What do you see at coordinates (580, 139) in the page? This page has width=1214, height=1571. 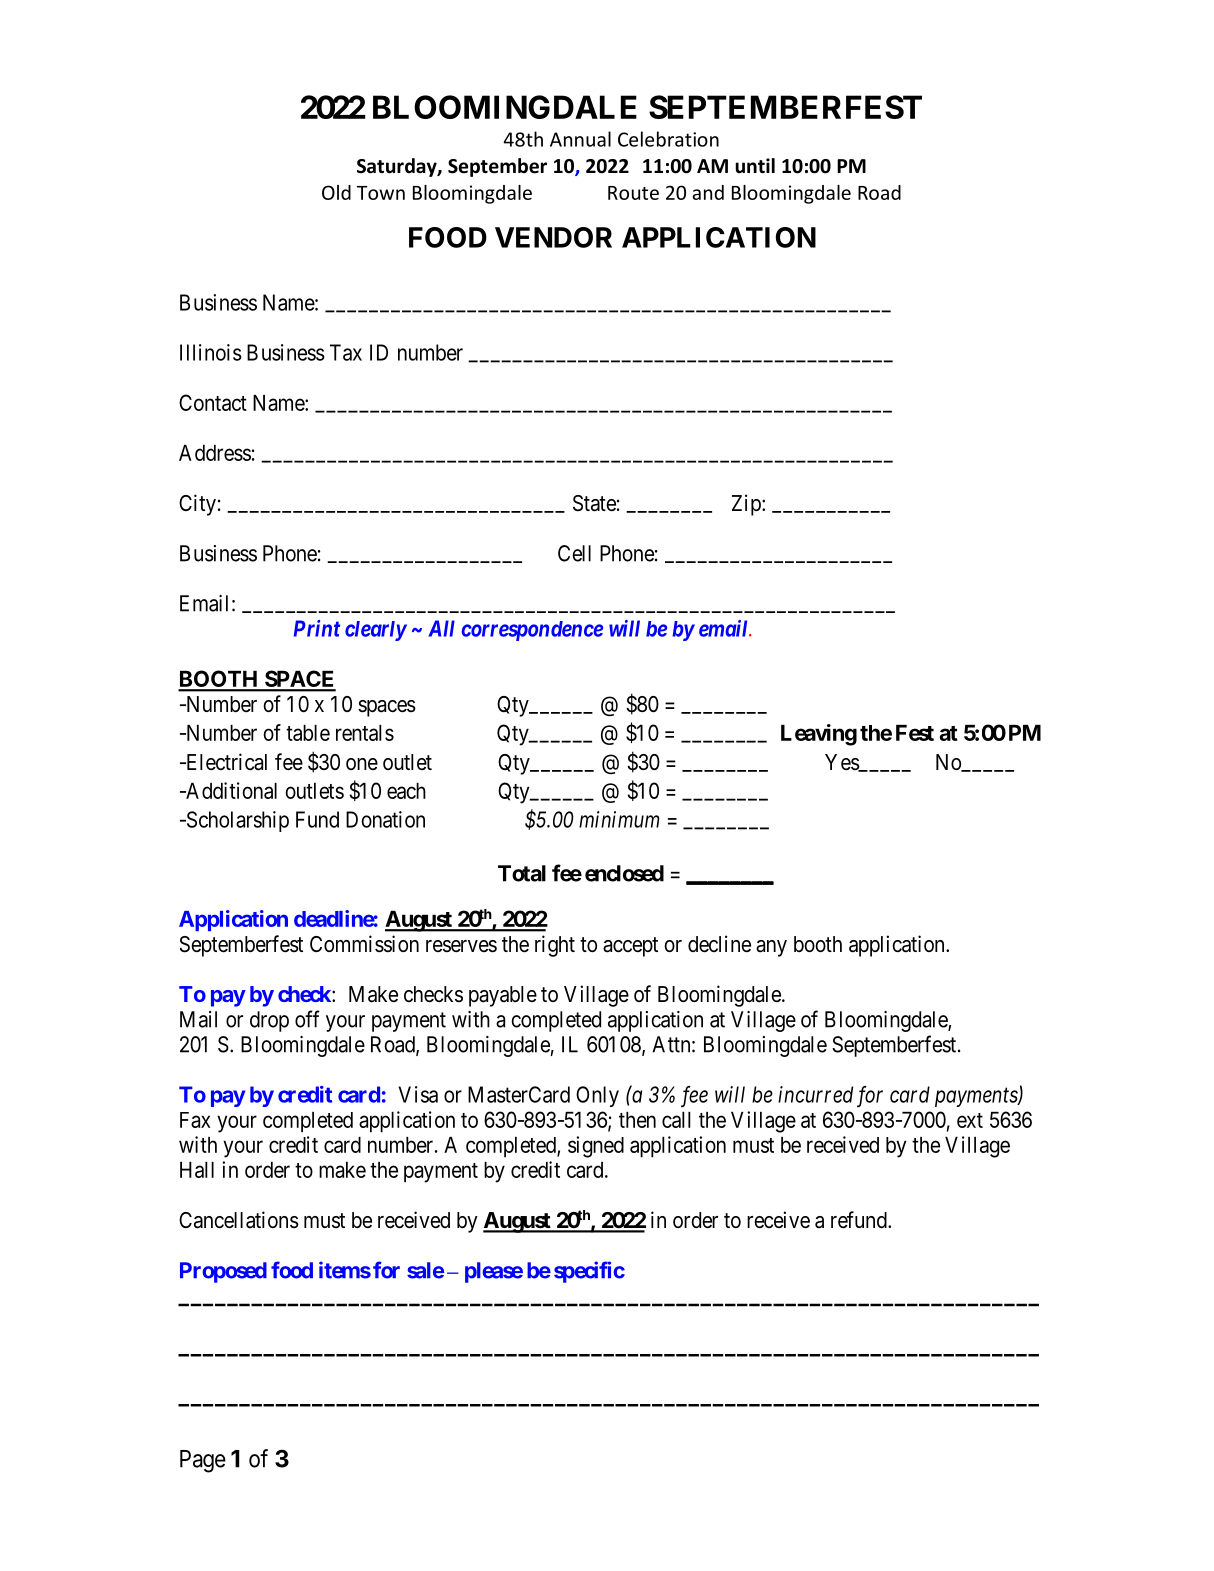 I see `Annual` at bounding box center [580, 139].
